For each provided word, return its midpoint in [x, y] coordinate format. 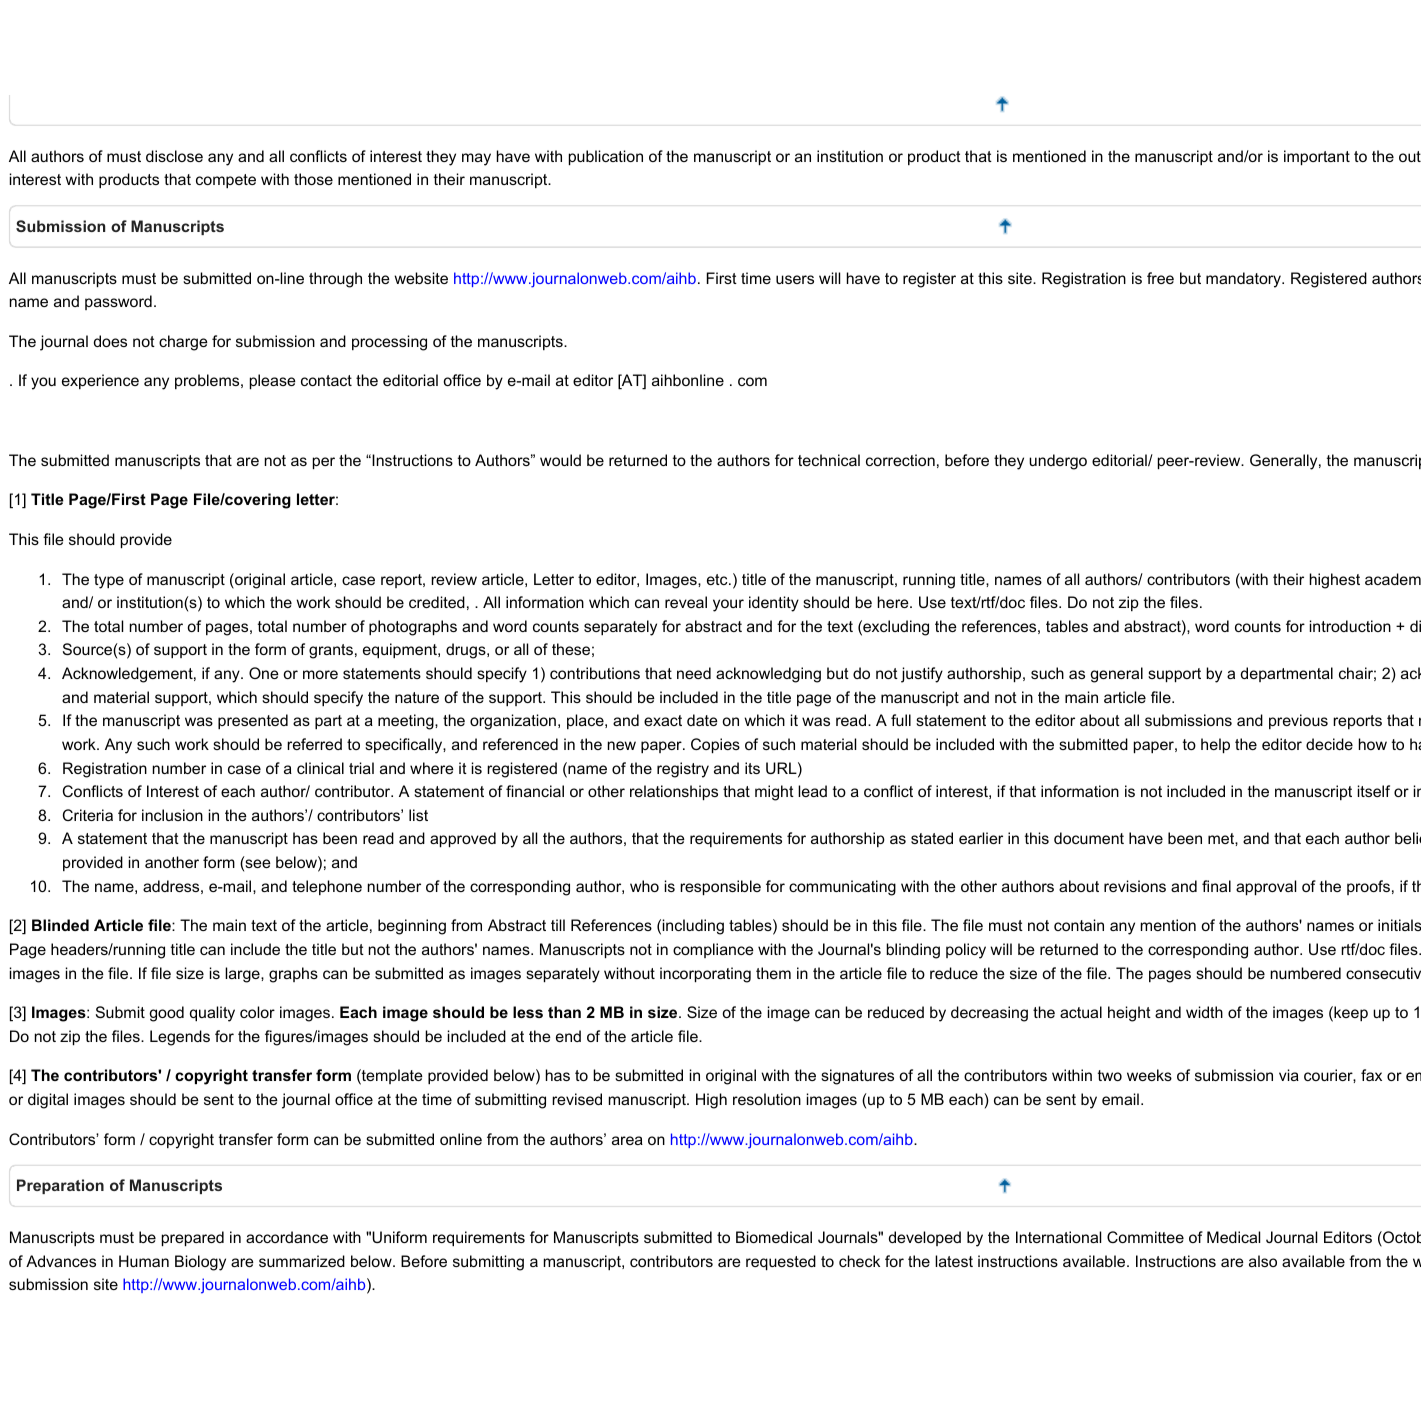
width [1204, 1012]
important [1317, 157]
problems [208, 381]
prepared [193, 1238]
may [476, 159]
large [243, 975]
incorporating [705, 975]
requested [781, 1262]
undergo [1058, 462]
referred [314, 744]
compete [226, 181]
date [702, 720]
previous [1298, 721]
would [560, 460]
